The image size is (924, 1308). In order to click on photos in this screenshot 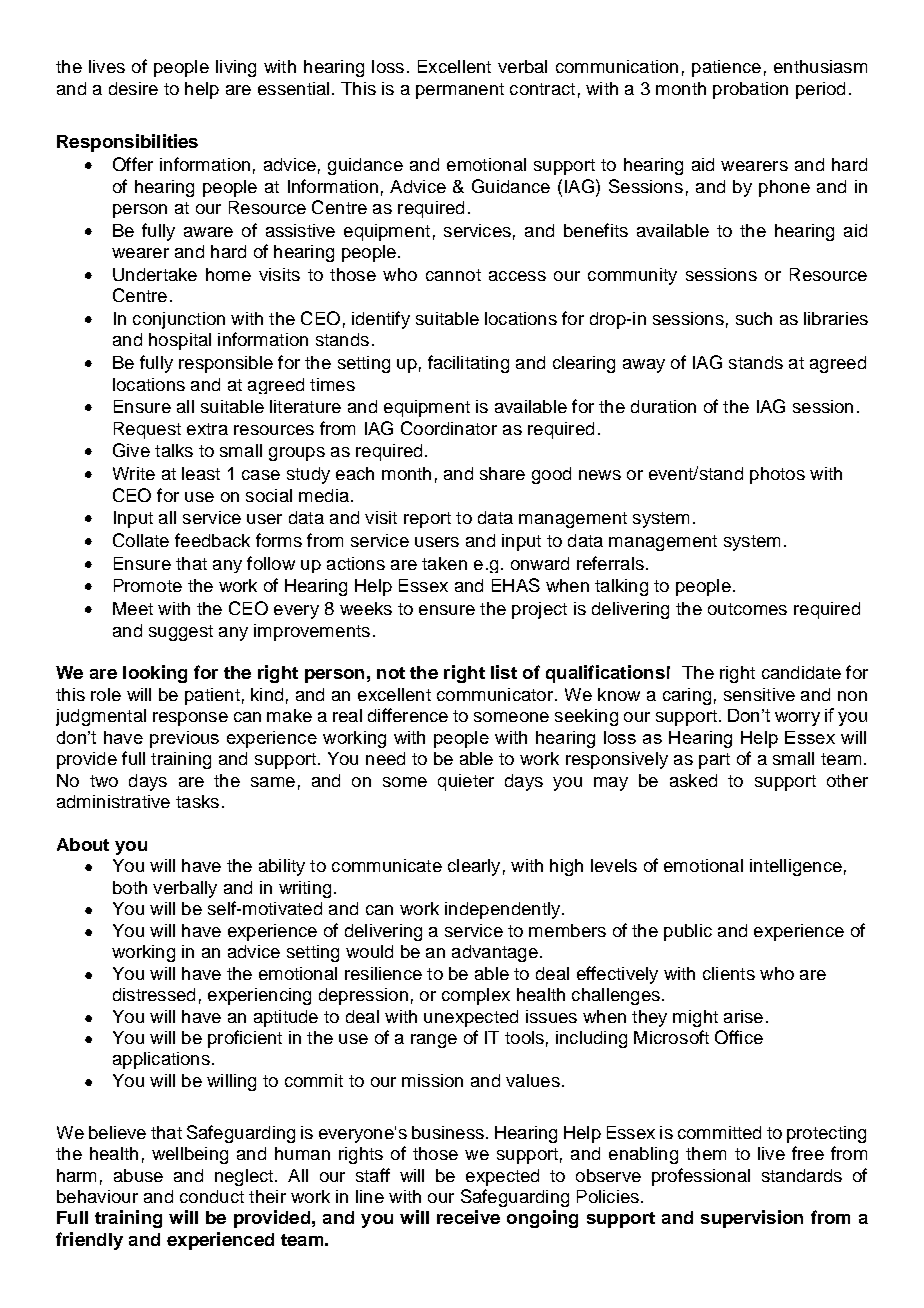, I will do `click(777, 475)`.
